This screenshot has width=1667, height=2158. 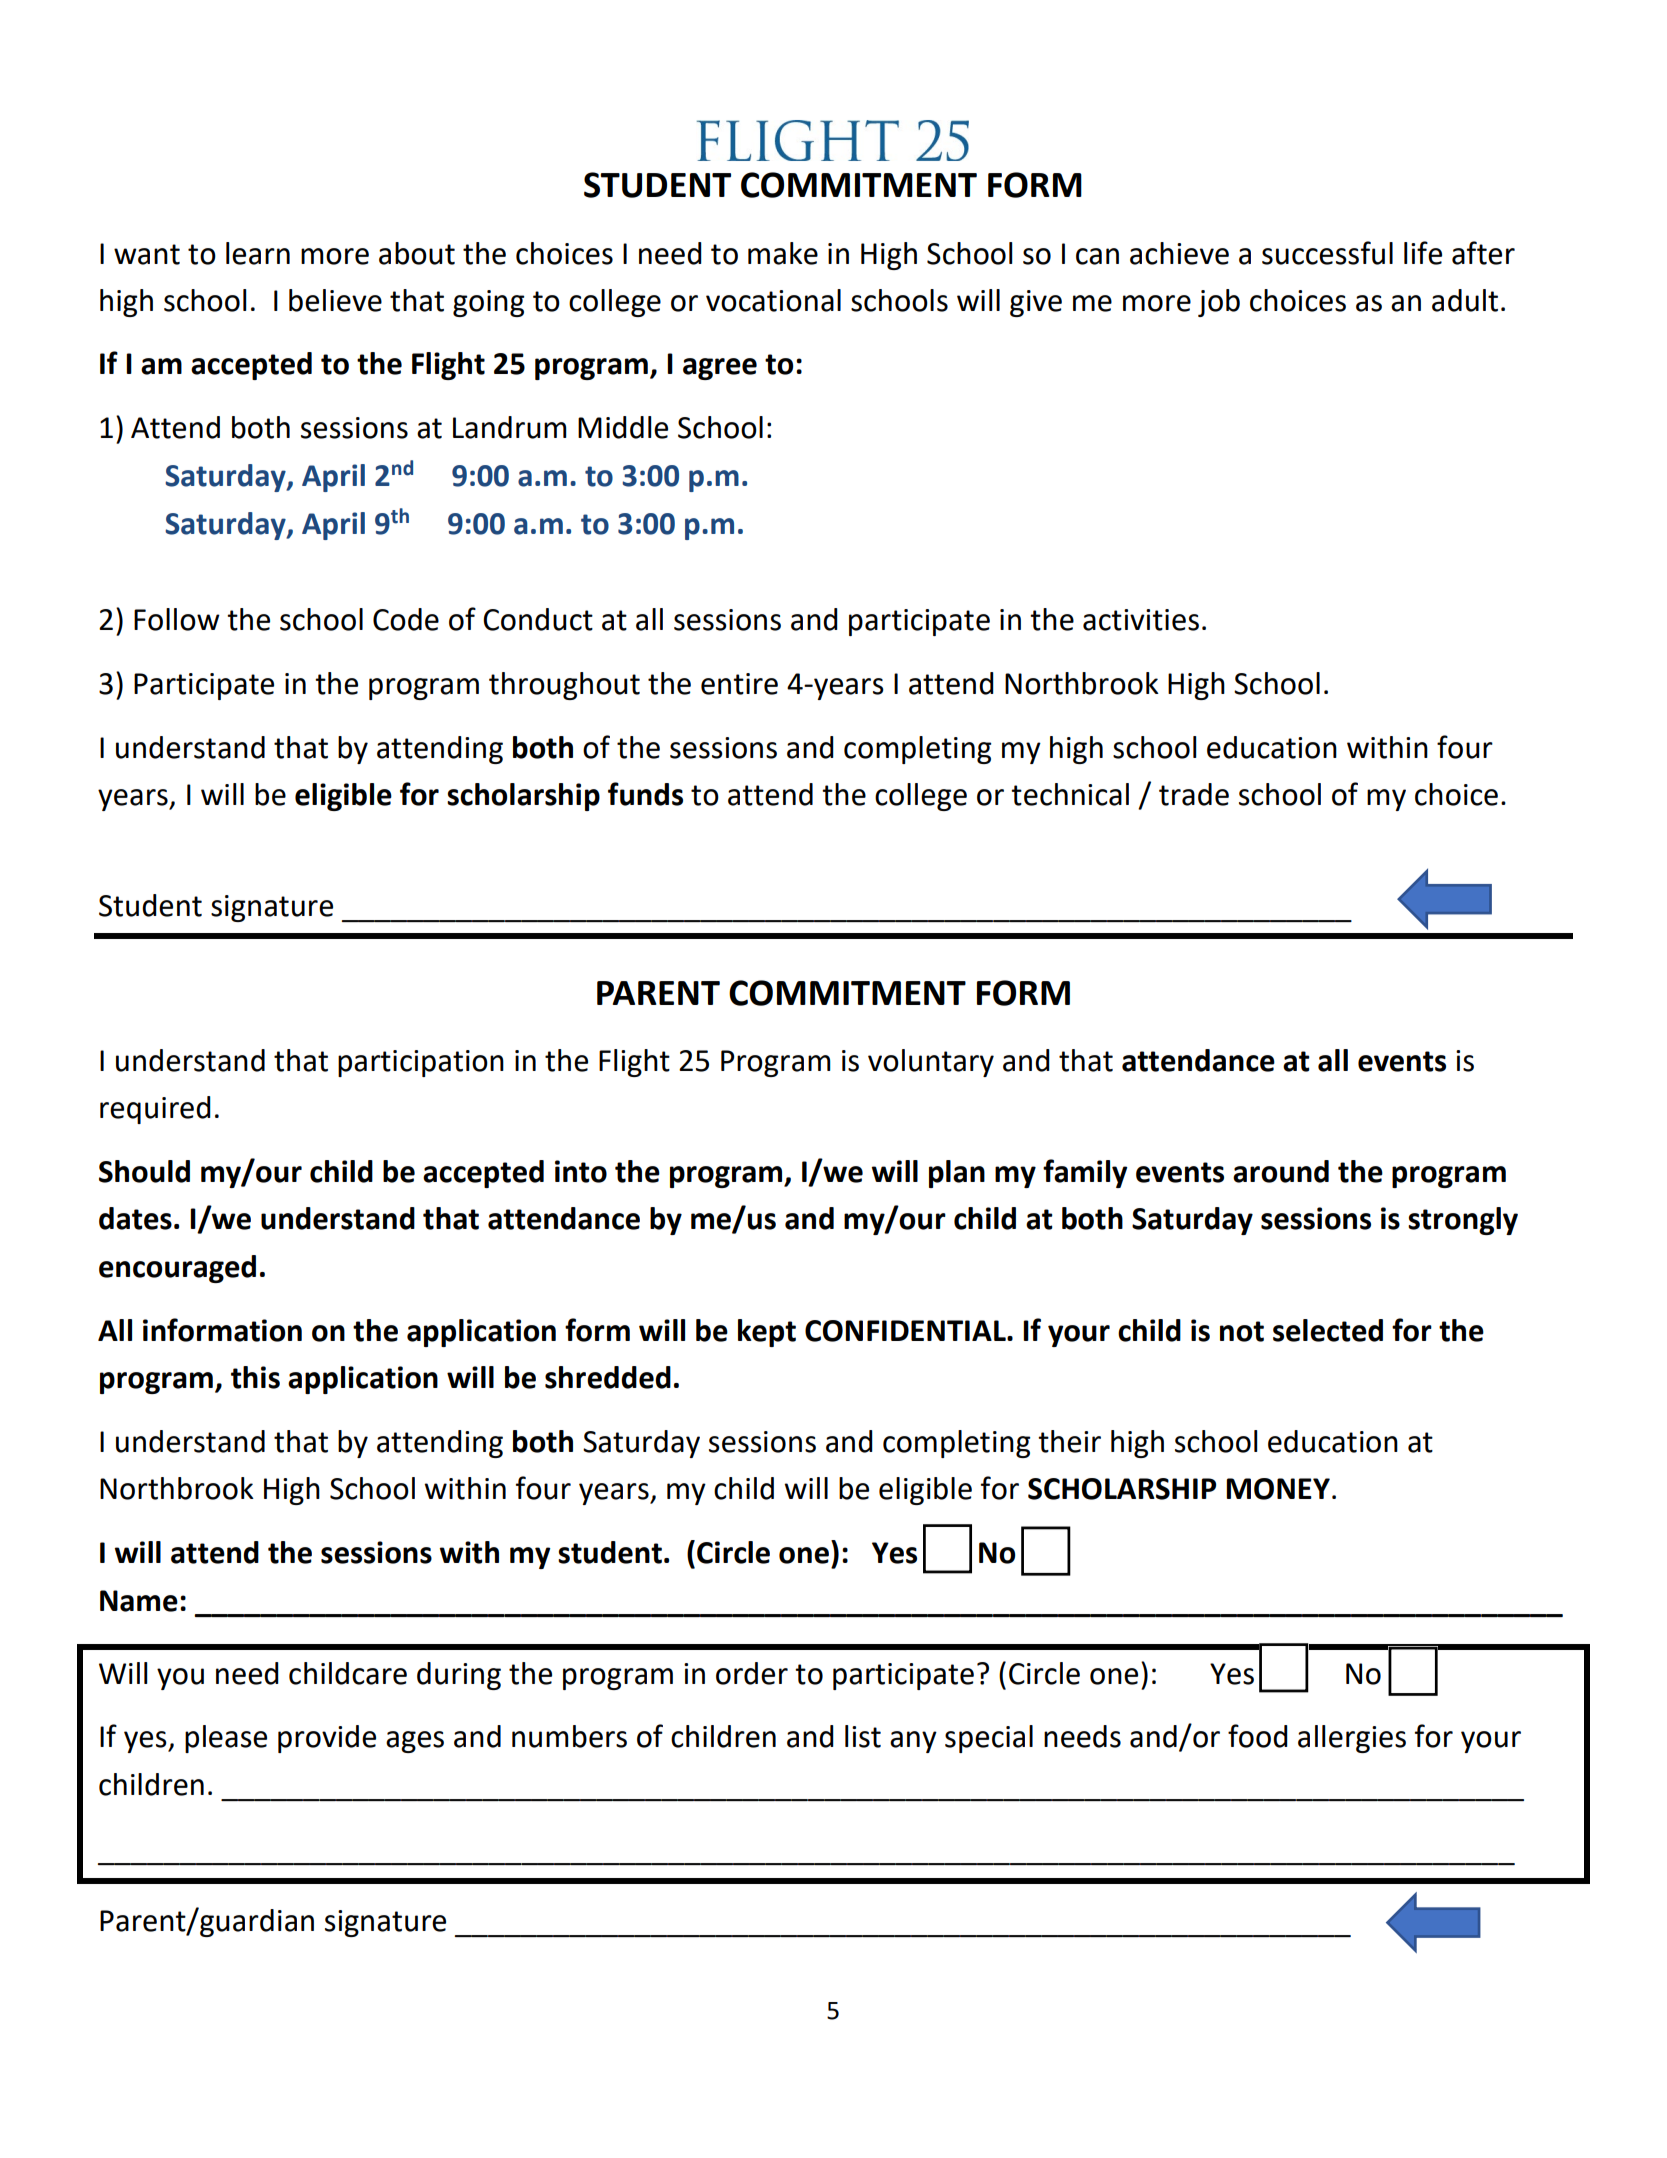 I want to click on believe, so click(x=335, y=300).
